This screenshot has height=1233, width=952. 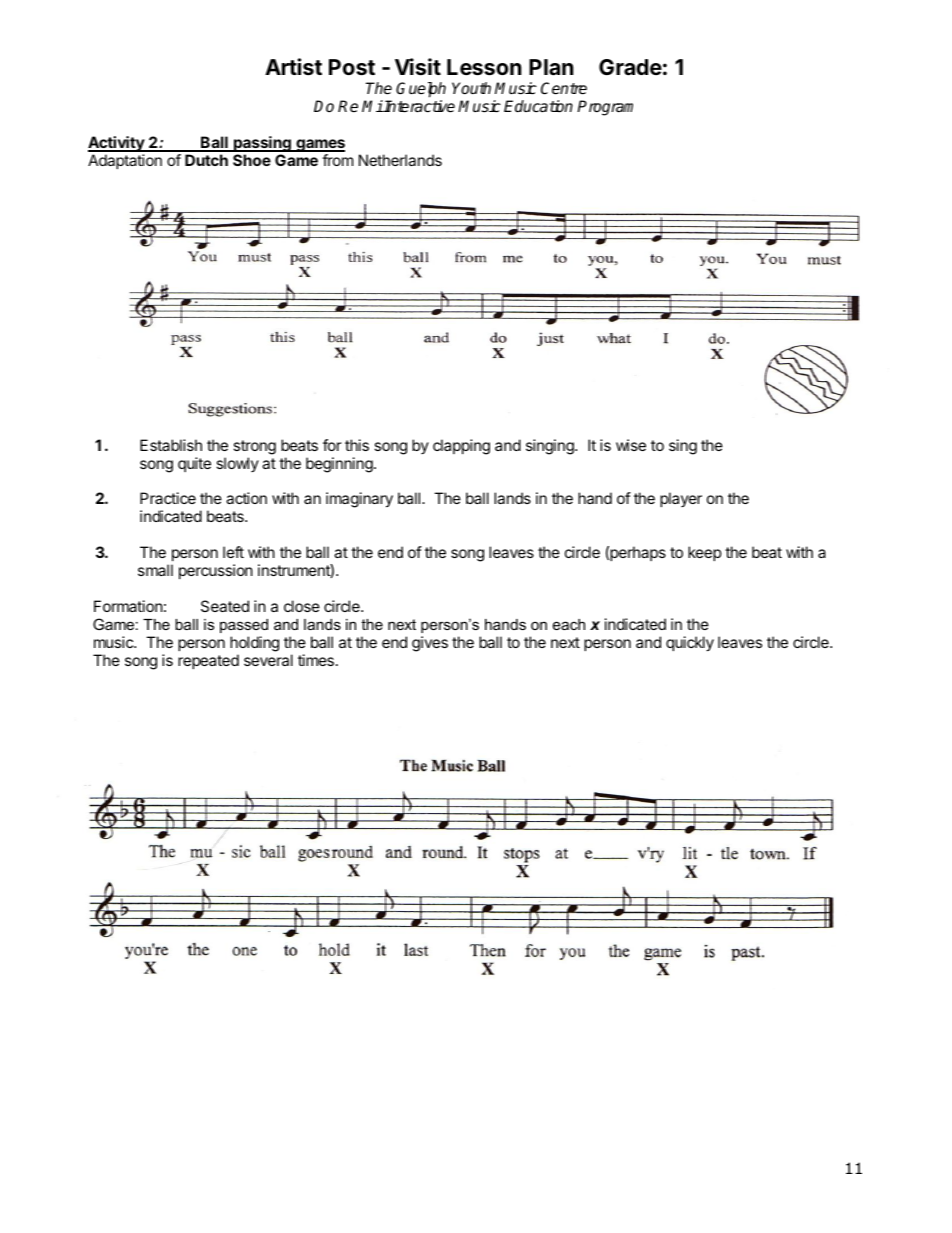 I want to click on imaginary, so click(x=359, y=500).
